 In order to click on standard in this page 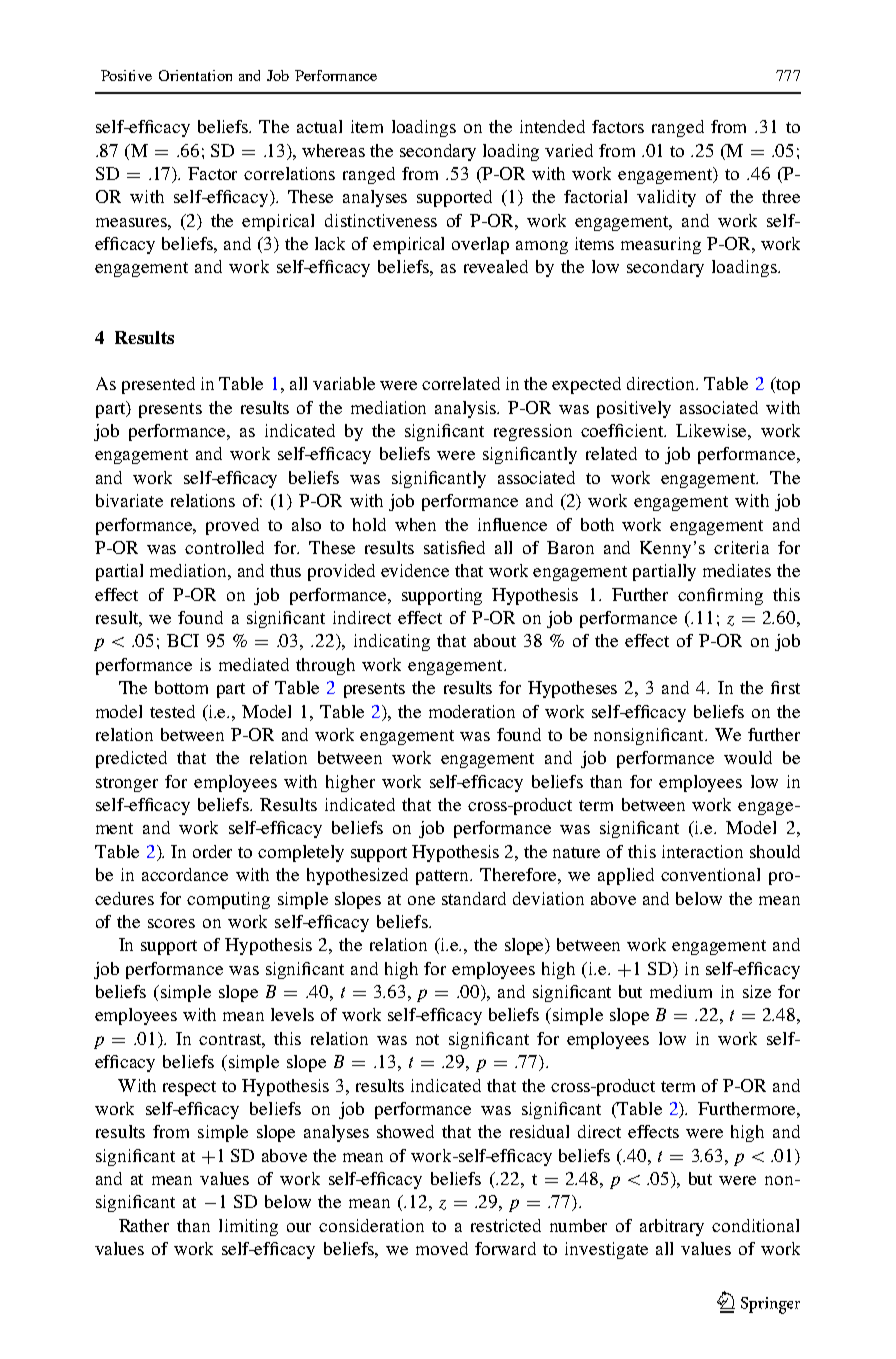, I will do `click(474, 898)`.
